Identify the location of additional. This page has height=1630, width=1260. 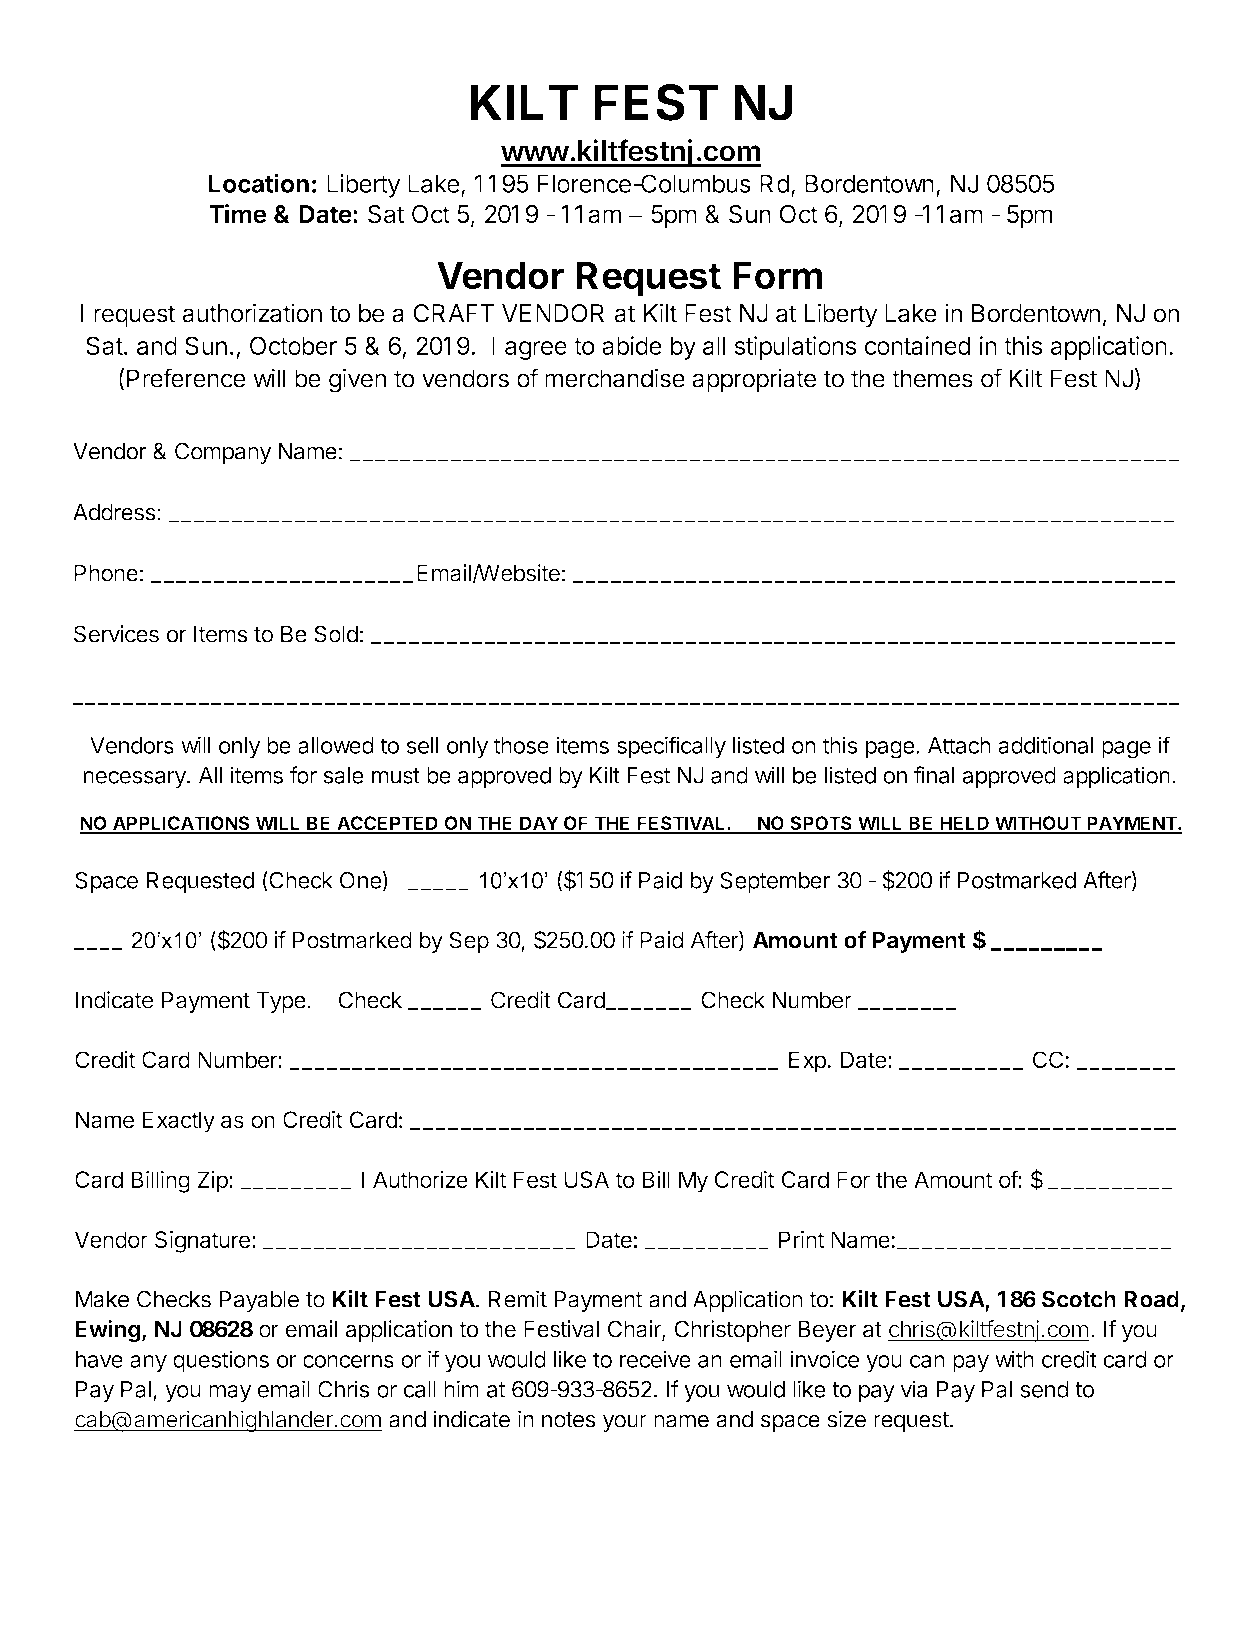
(1045, 745).
